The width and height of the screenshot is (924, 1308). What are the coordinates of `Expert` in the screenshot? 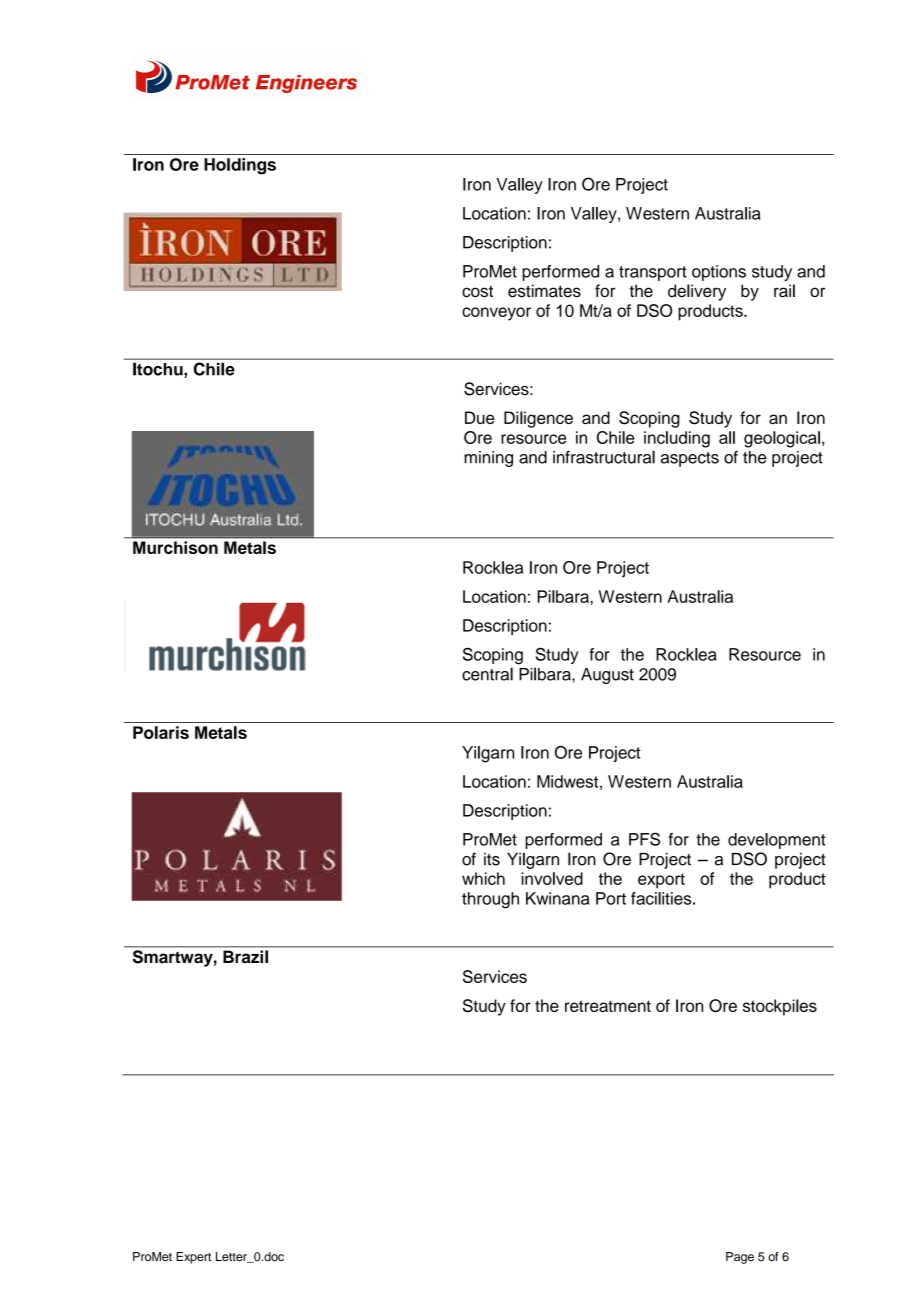 It's located at (193, 1258).
